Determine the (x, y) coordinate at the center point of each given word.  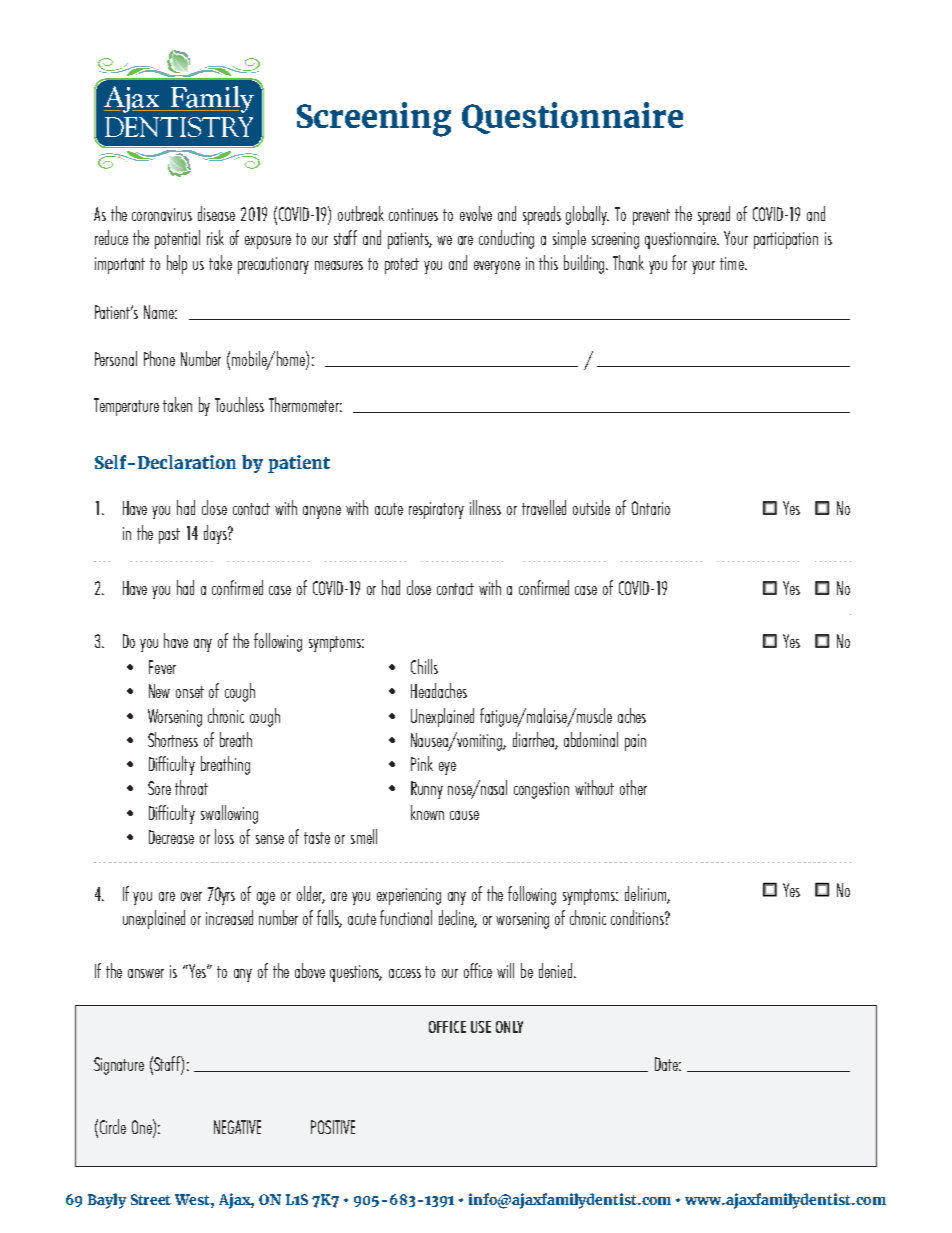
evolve (476, 213)
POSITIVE (333, 1127)
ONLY (509, 1027)
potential (177, 239)
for (679, 262)
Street (151, 1199)
